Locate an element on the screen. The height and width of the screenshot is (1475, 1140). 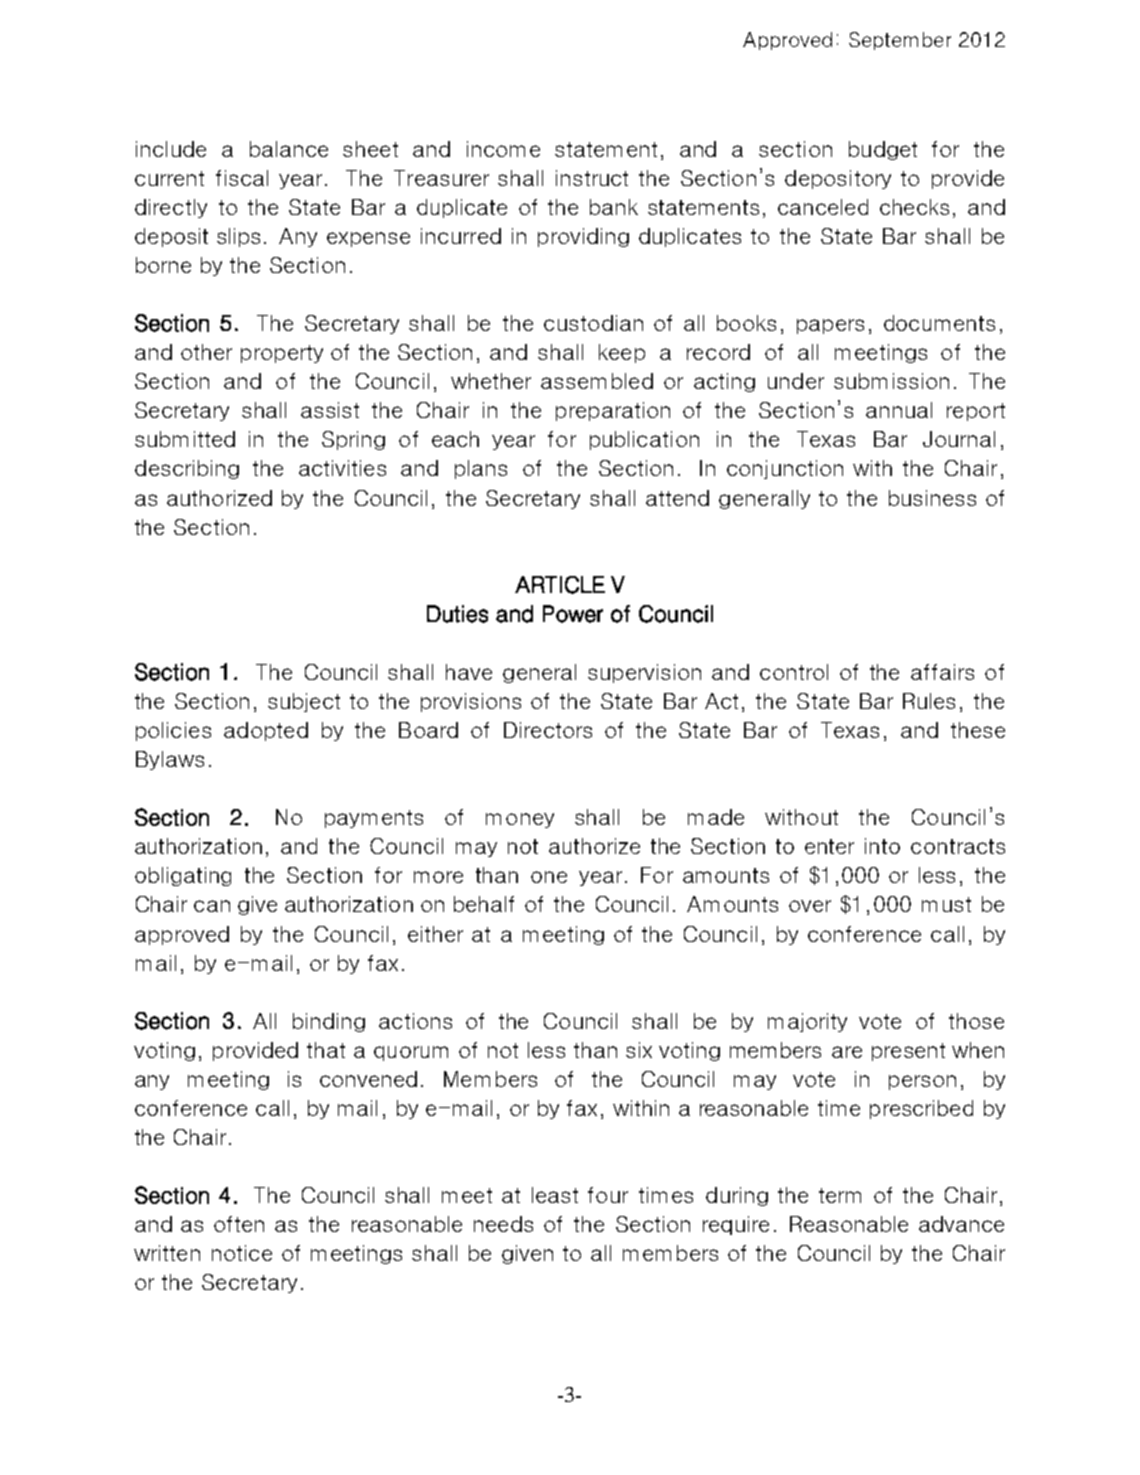
subject is located at coordinates (304, 702).
